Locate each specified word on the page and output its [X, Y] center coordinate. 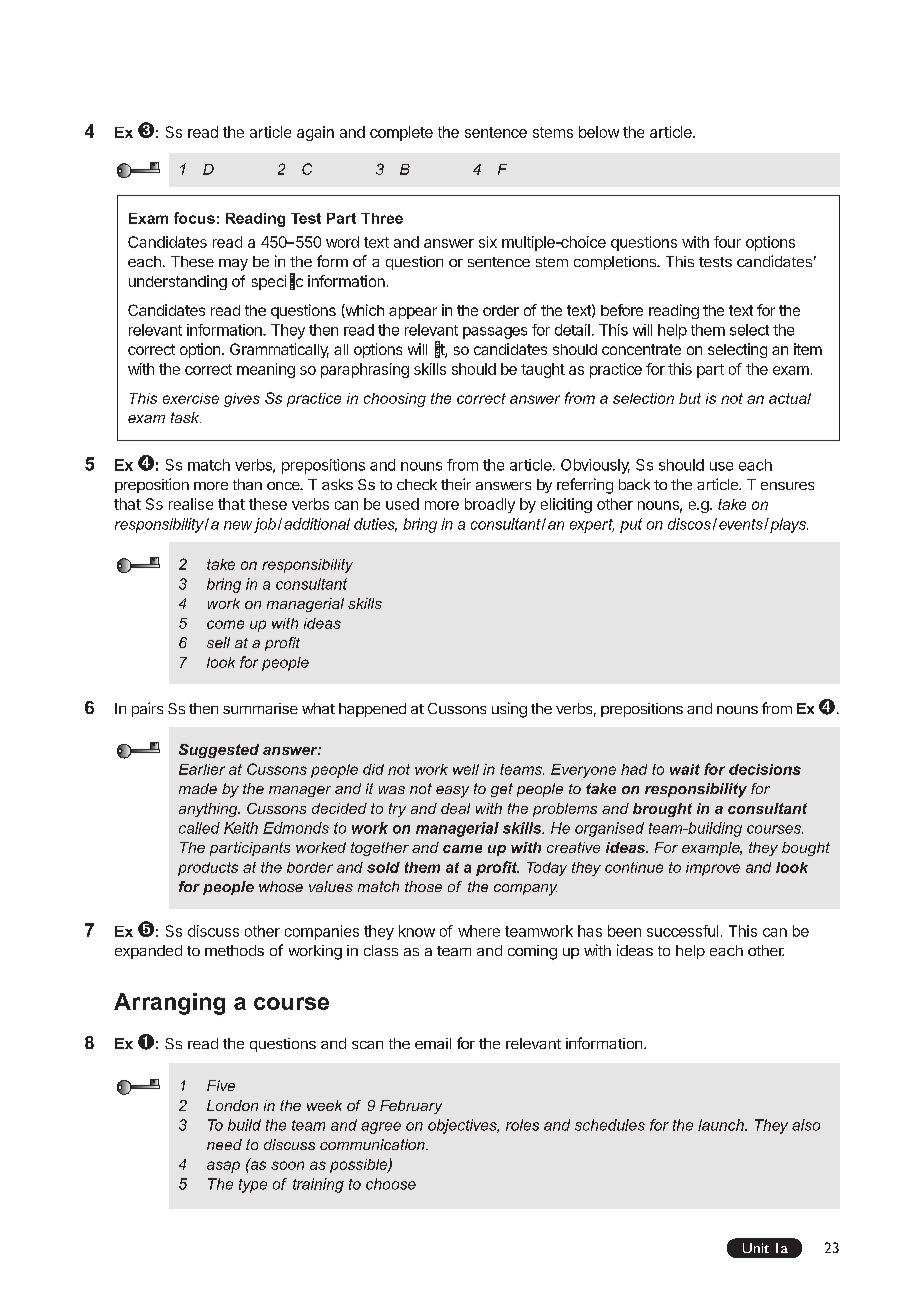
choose [391, 1184]
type [253, 1186]
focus [194, 218]
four [727, 242]
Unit [756, 1248]
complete [401, 133]
